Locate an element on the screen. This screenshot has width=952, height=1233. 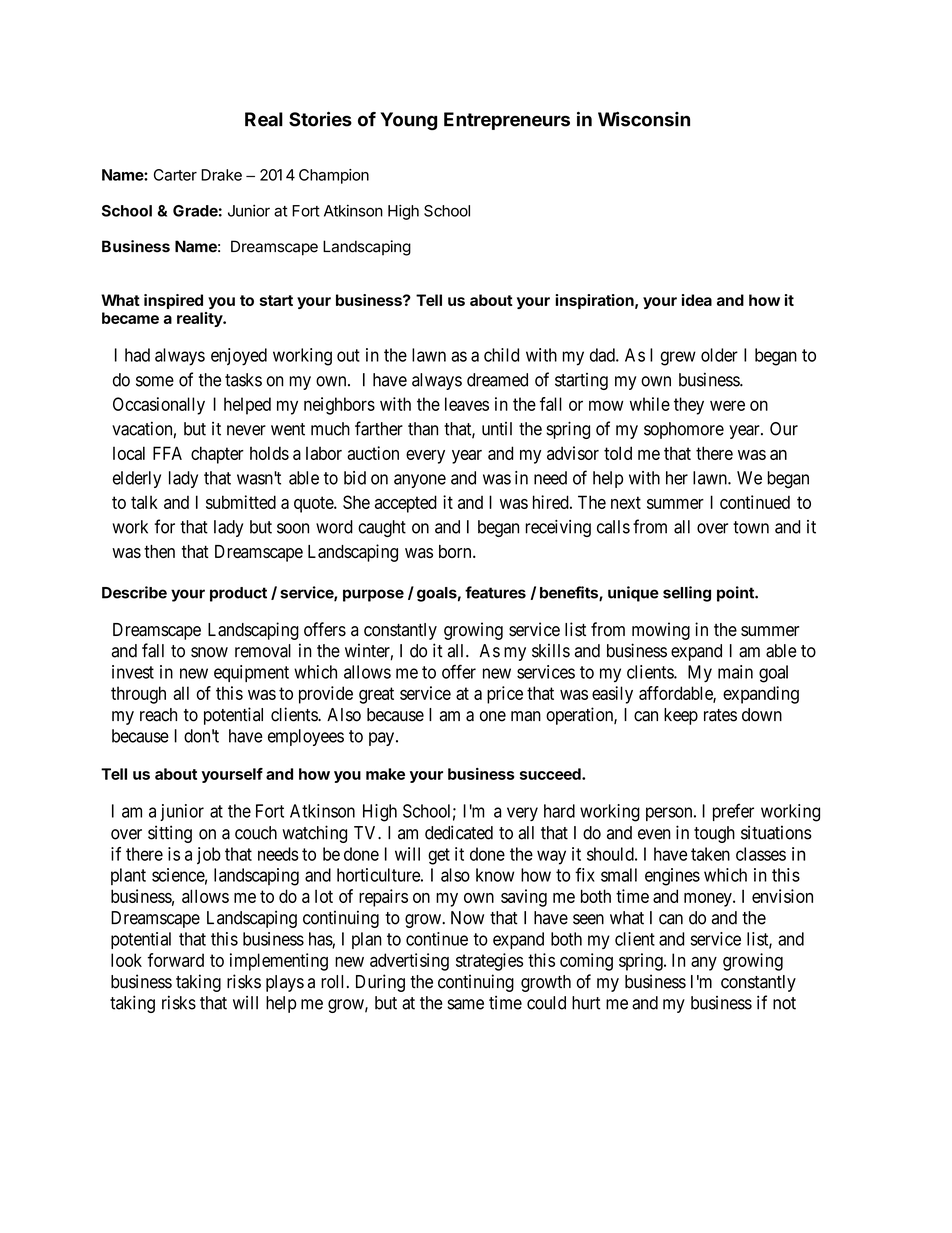
forward is located at coordinates (176, 960).
